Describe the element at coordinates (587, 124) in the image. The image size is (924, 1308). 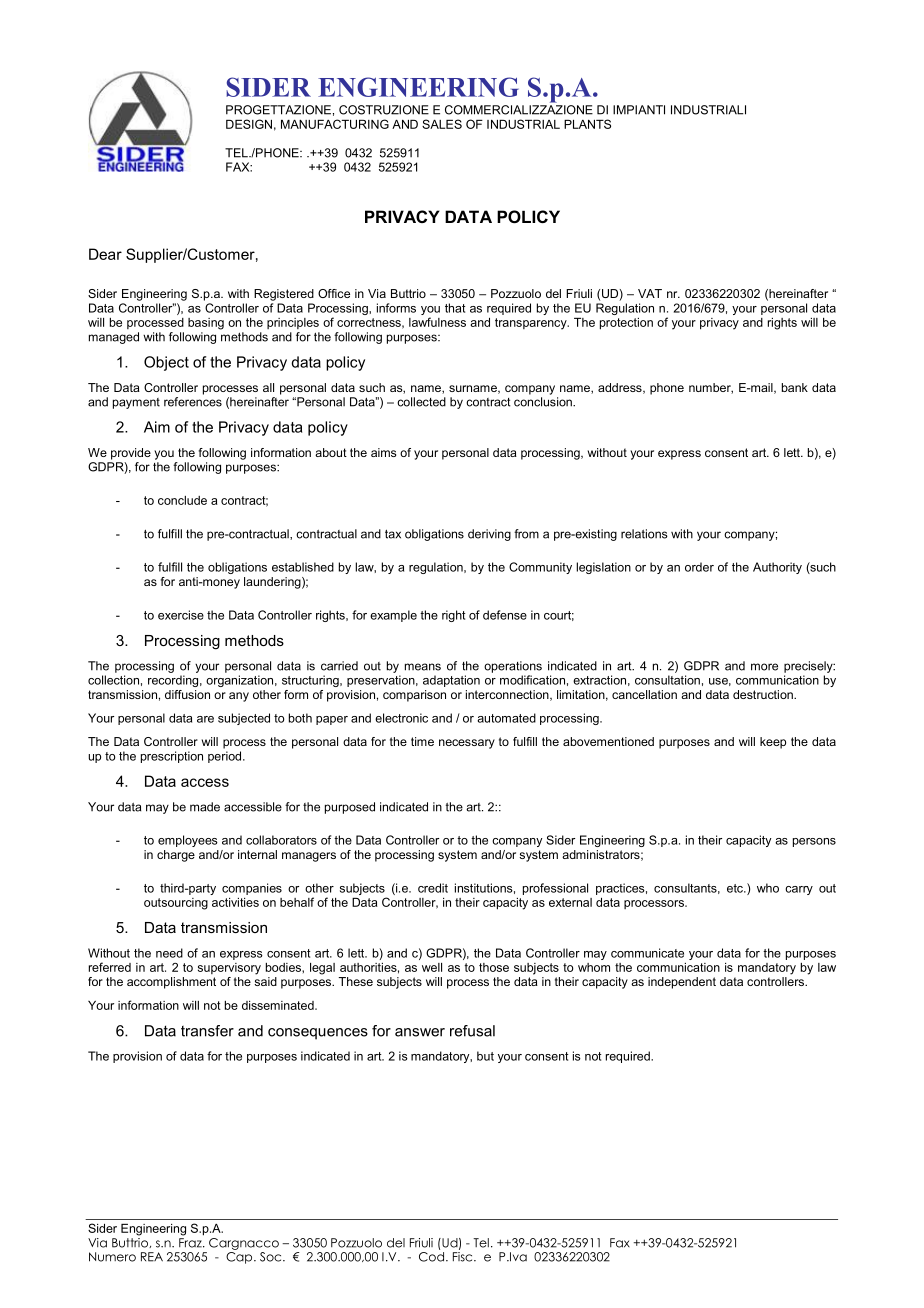
I see `PLANTS` at that location.
